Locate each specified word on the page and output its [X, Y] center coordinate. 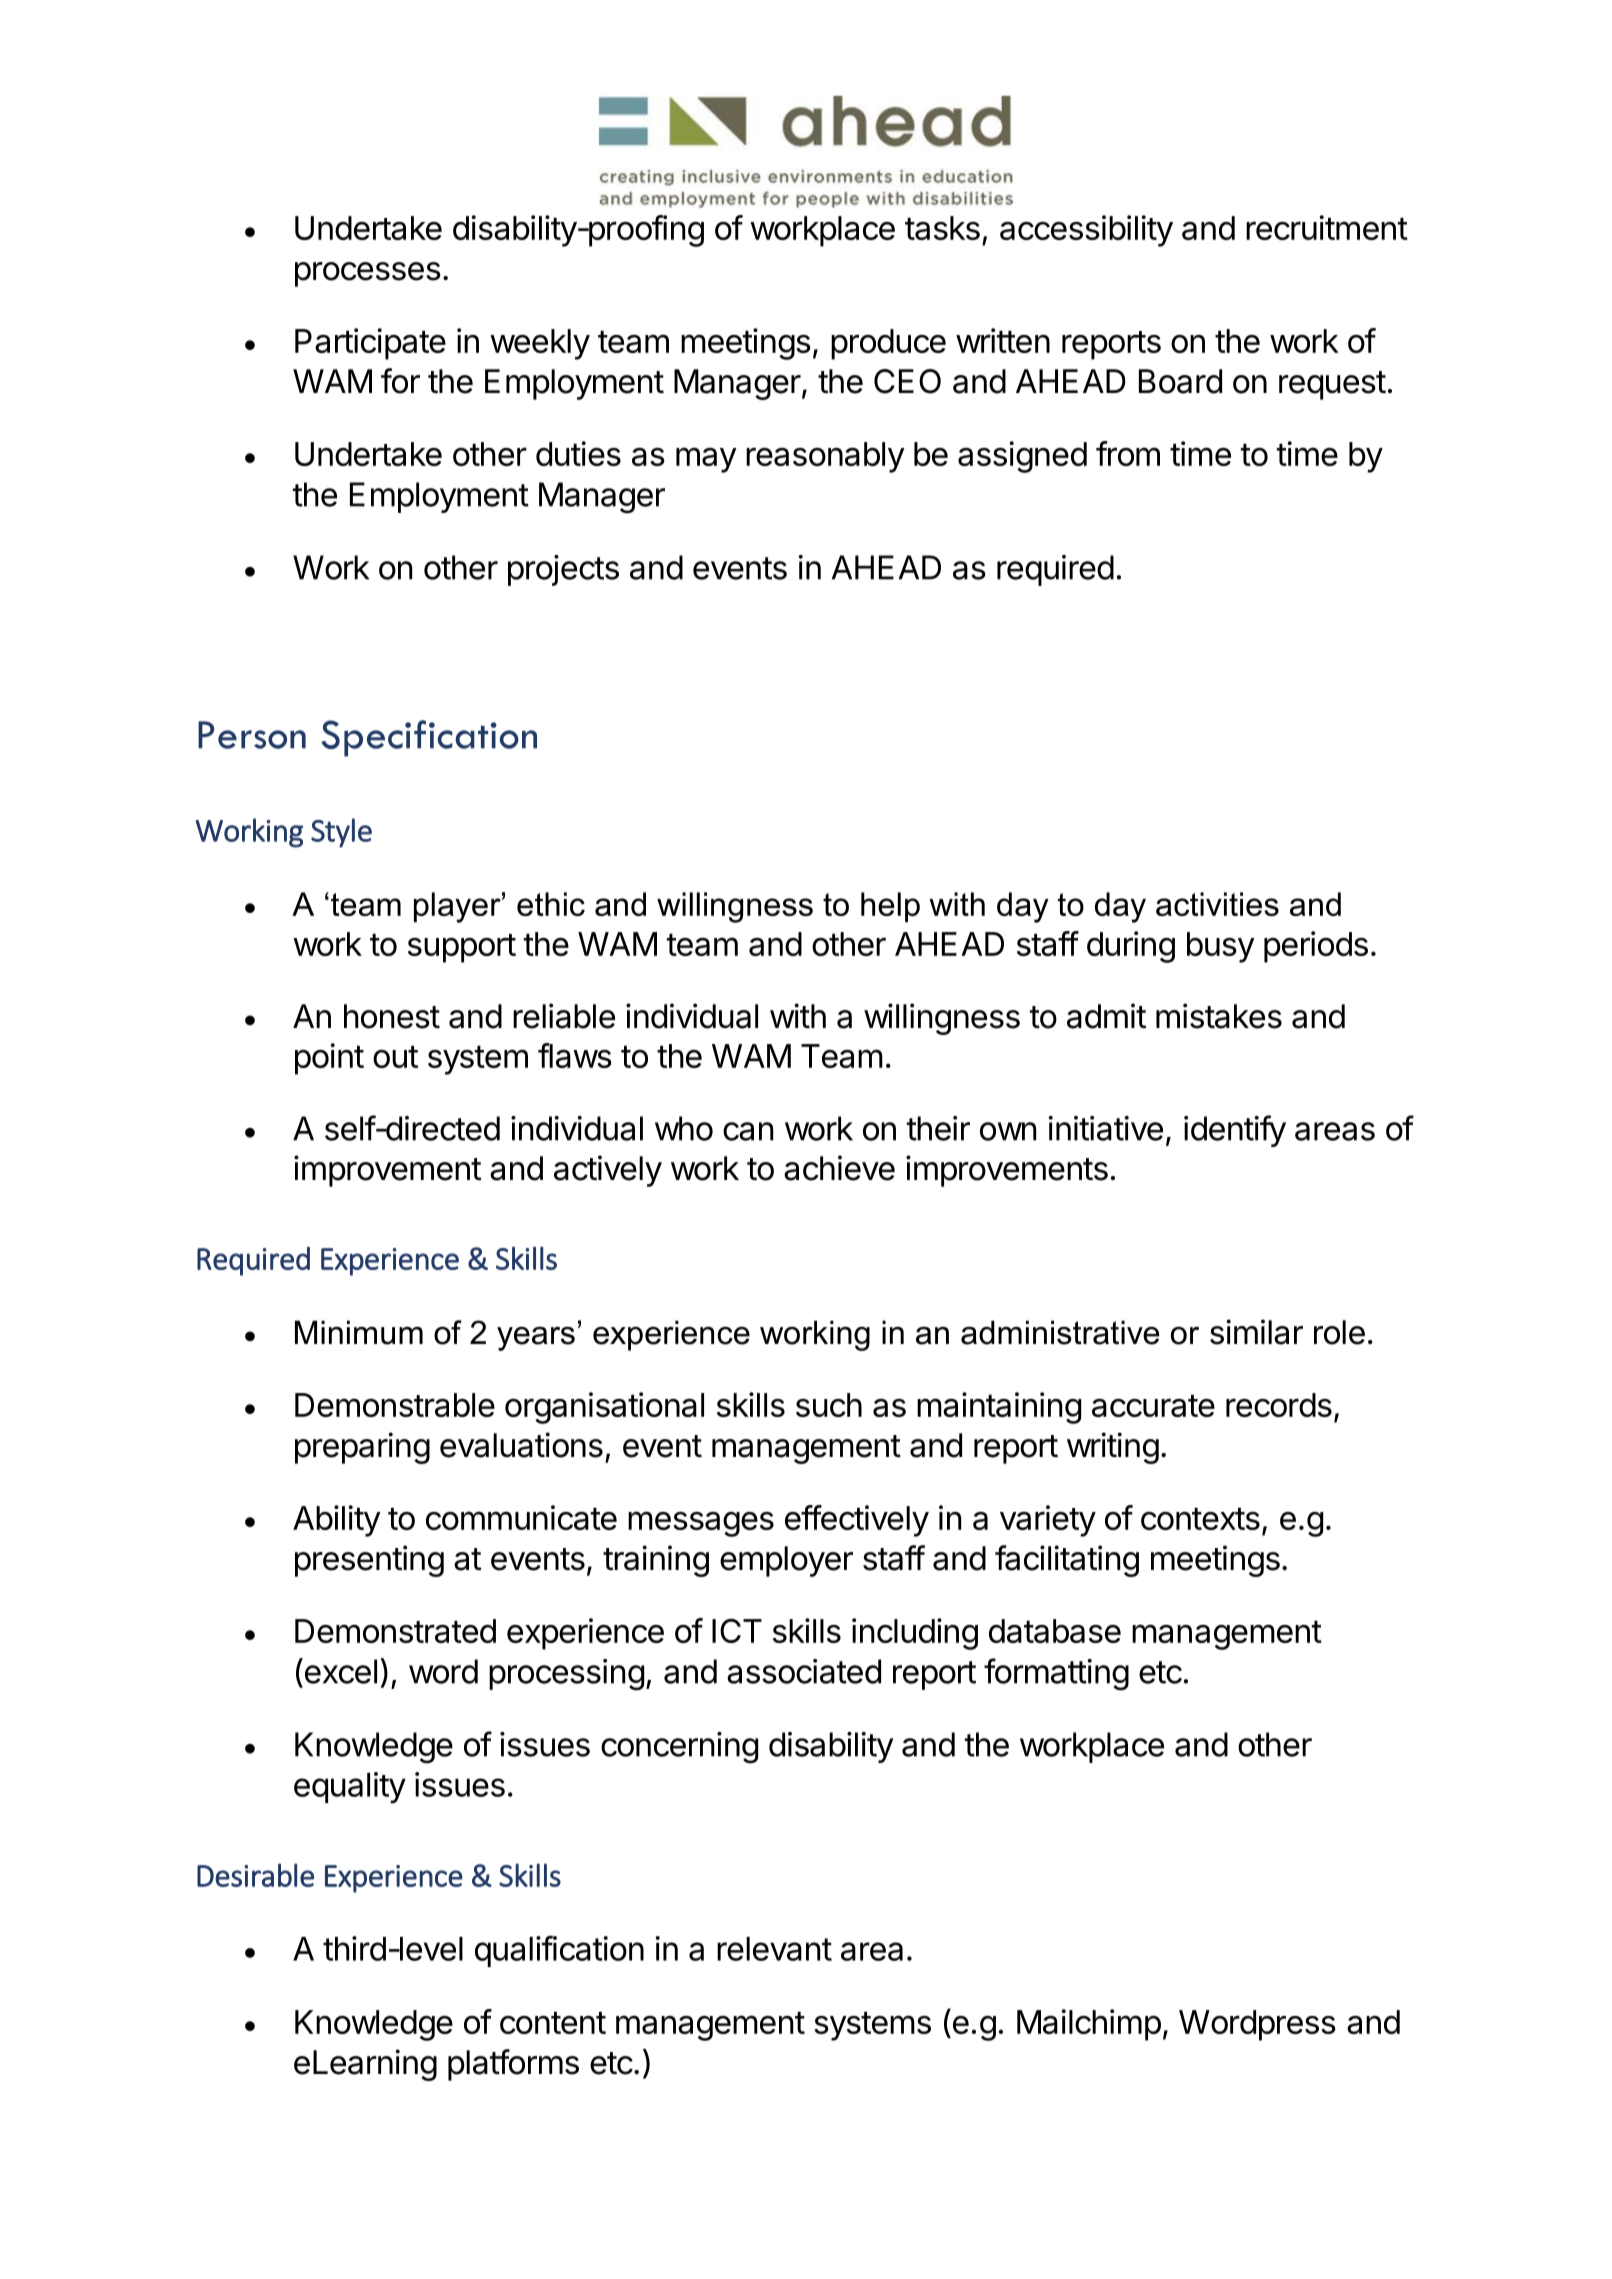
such [829, 1405]
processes [368, 274]
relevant [774, 1949]
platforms [513, 2065]
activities [1217, 904]
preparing [362, 1448]
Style [341, 833]
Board [1180, 381]
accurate [1153, 1405]
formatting [1056, 1674]
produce [888, 344]
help [890, 907]
